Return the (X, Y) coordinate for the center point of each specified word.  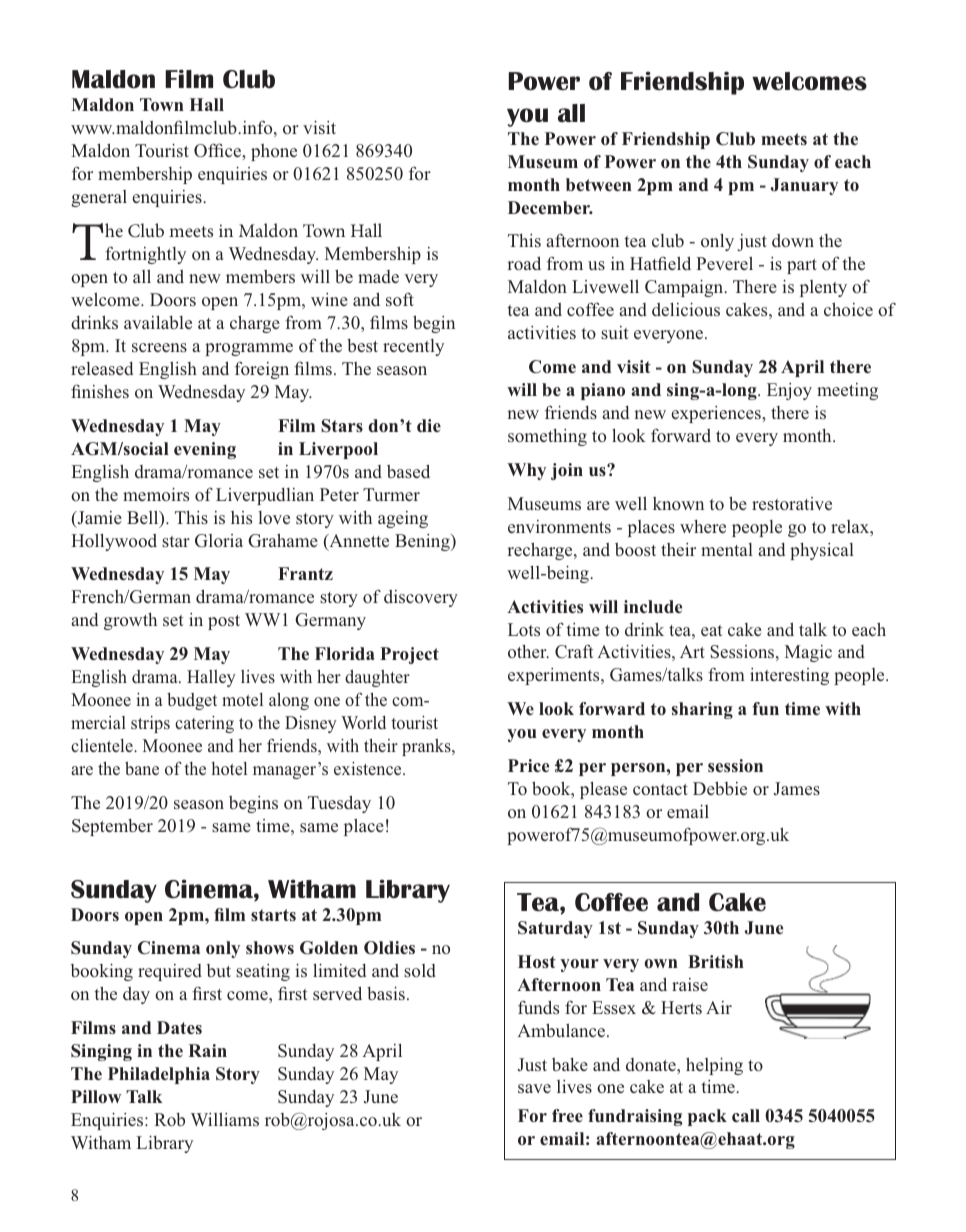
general (99, 198)
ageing (403, 519)
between (599, 184)
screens (159, 347)
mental (727, 549)
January (804, 186)
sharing (702, 710)
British (716, 961)
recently (413, 347)
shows (270, 947)
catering (204, 724)
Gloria (219, 541)
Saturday (555, 929)
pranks (427, 747)
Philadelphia (159, 1075)
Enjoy (789, 391)
